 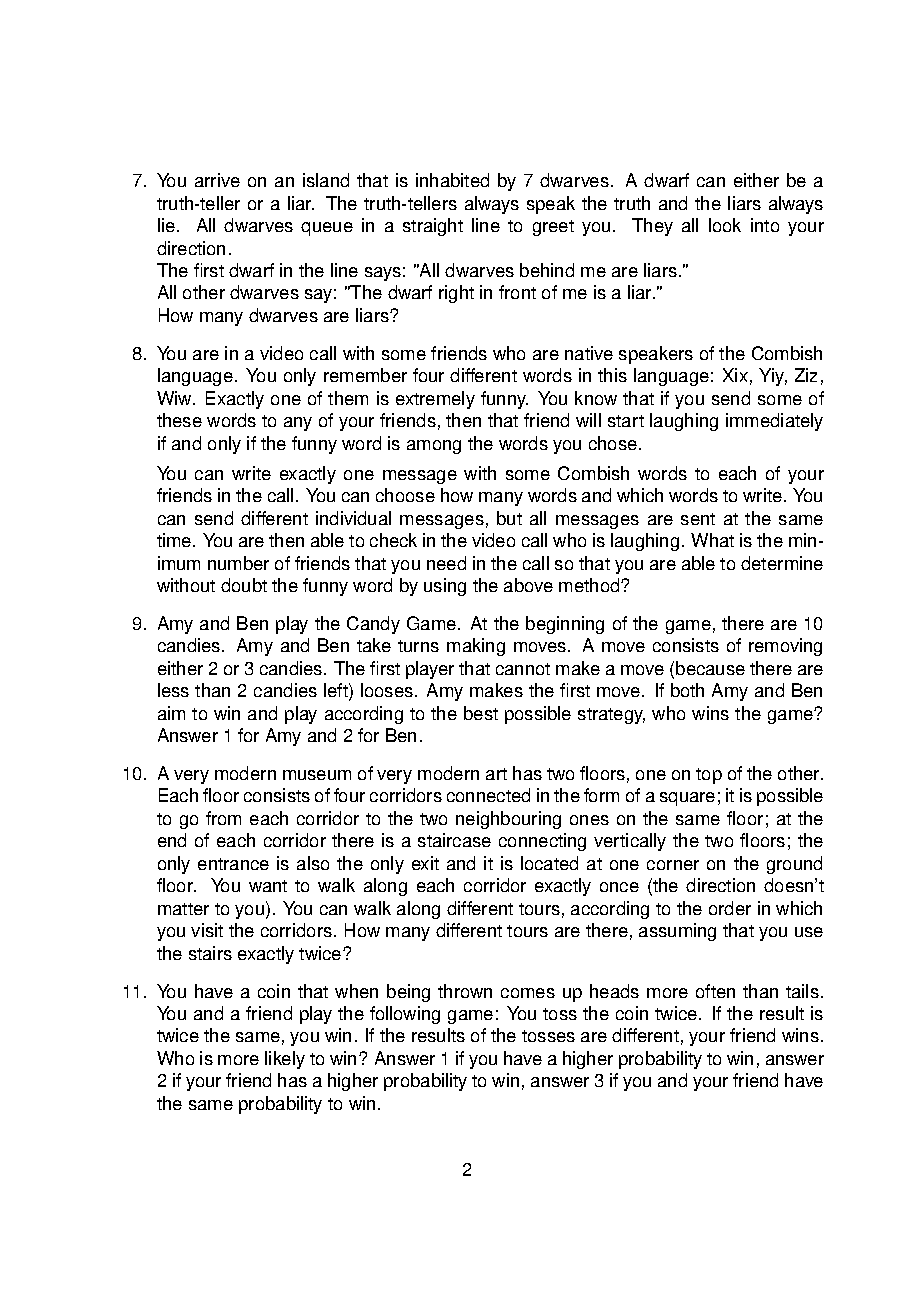 What do you see at coordinates (285, 1060) in the screenshot?
I see `likely` at bounding box center [285, 1060].
